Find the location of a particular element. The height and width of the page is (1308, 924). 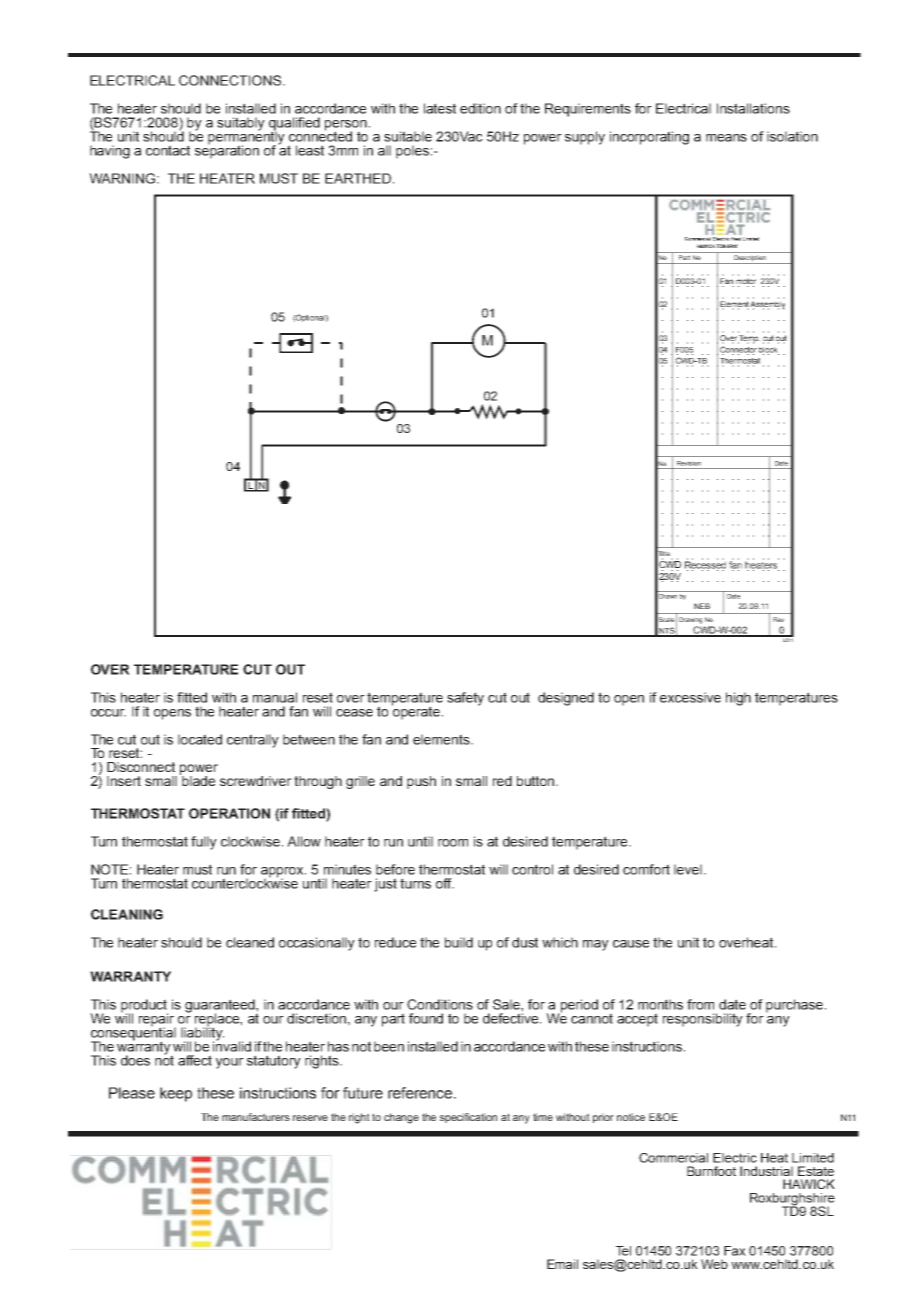

manufacturers is located at coordinates (256, 1117).
